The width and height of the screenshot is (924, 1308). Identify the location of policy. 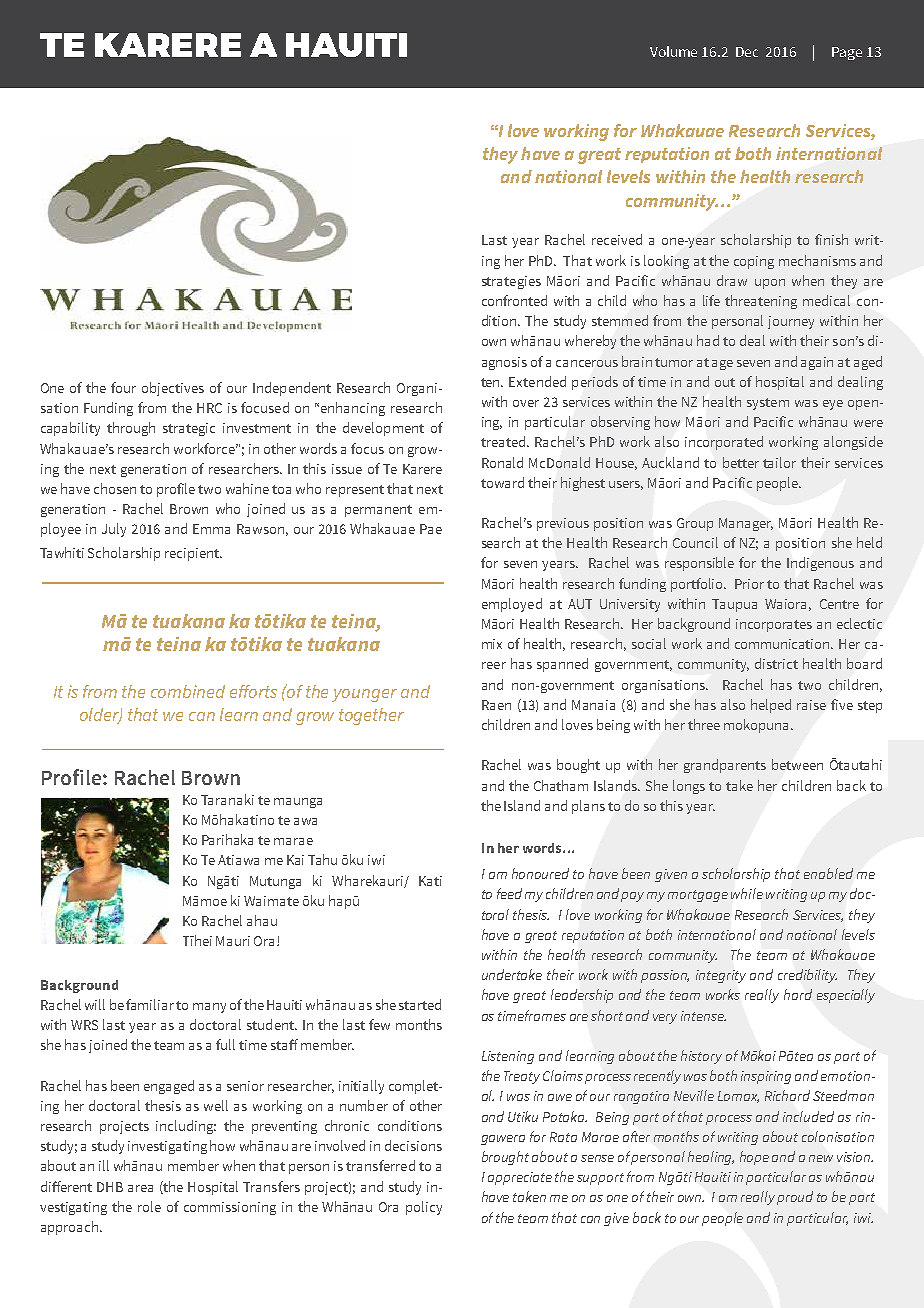
(424, 1208).
